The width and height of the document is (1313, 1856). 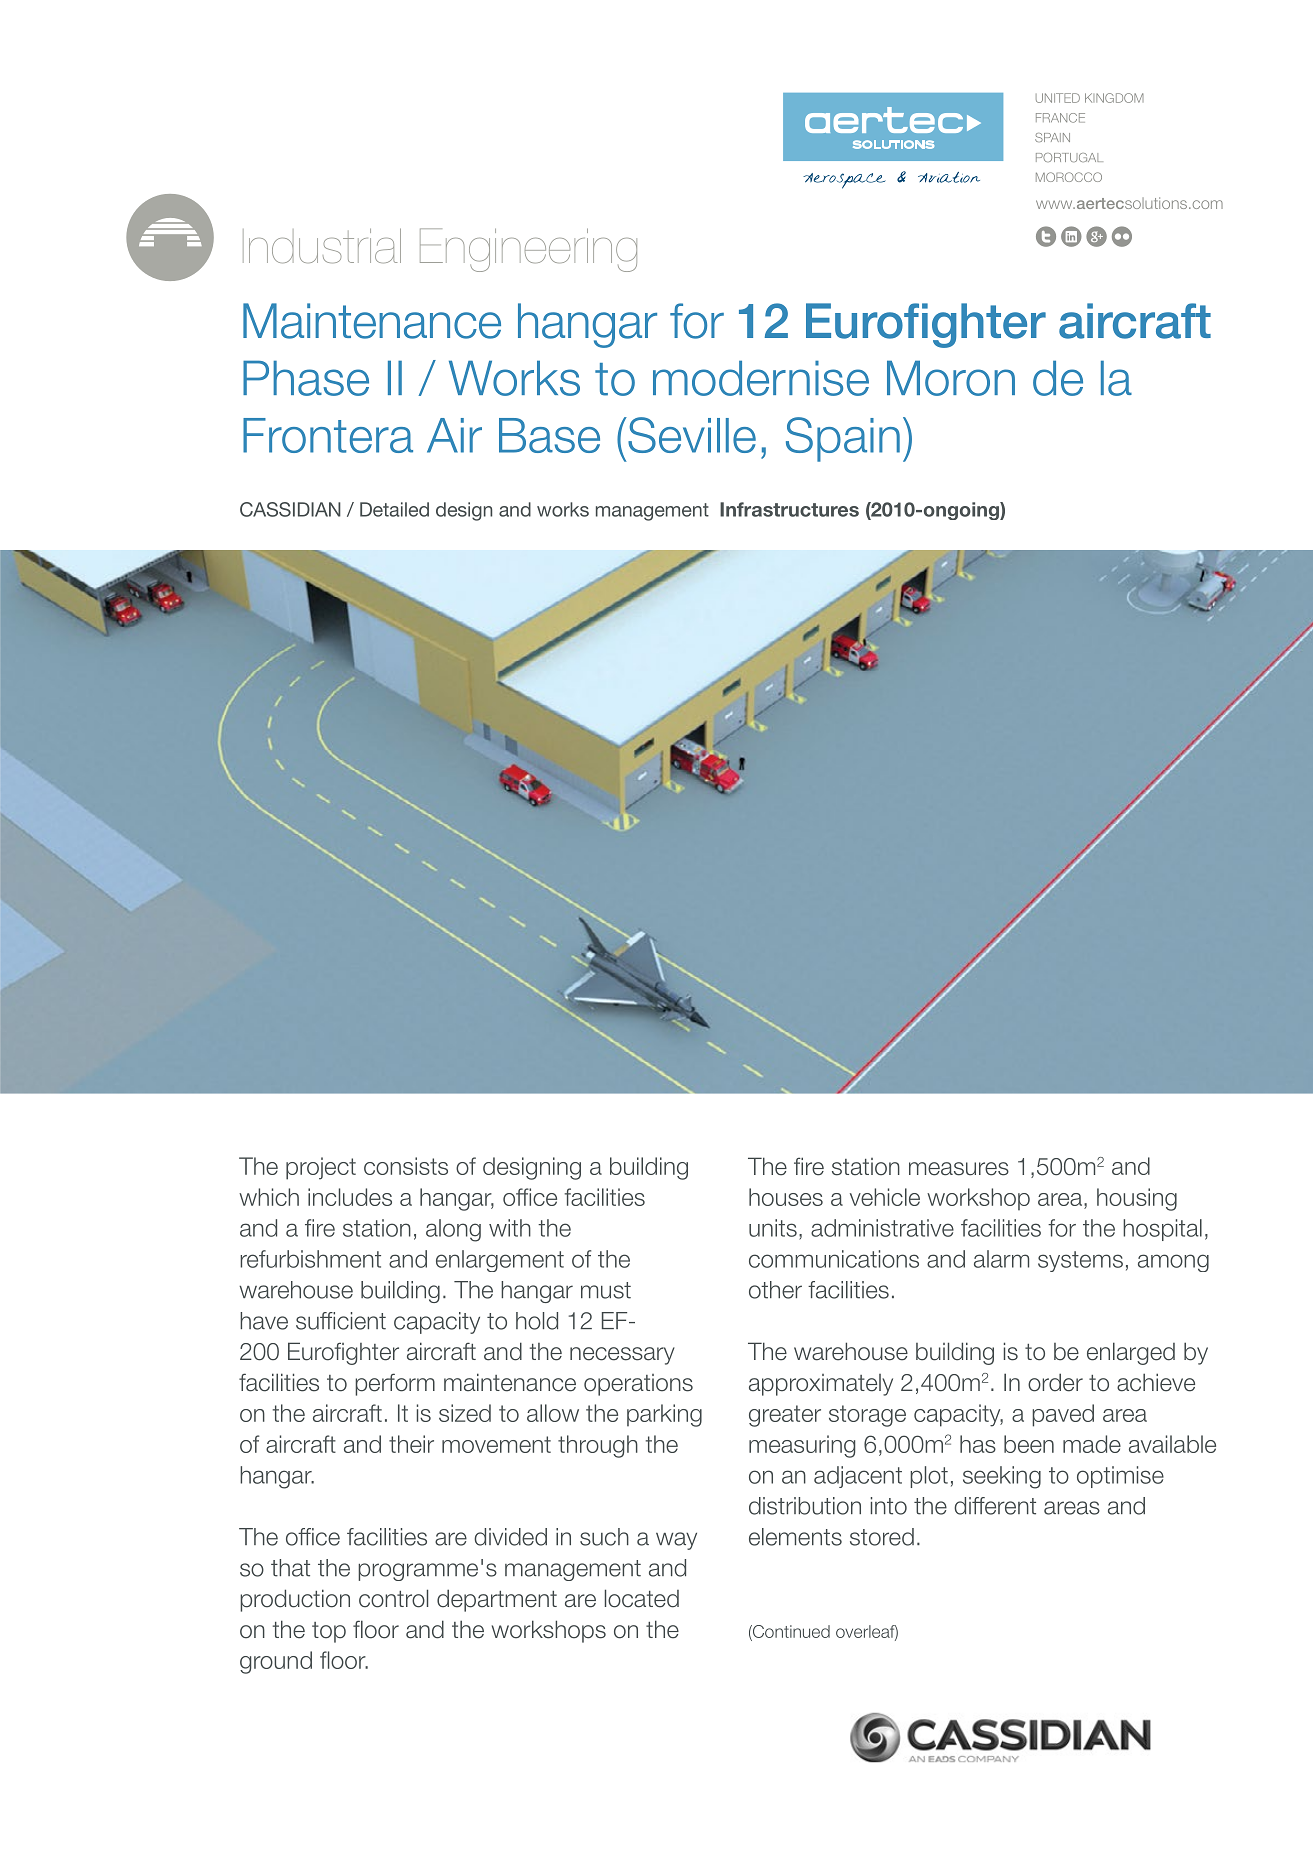 I want to click on Engineering, so click(x=528, y=250).
